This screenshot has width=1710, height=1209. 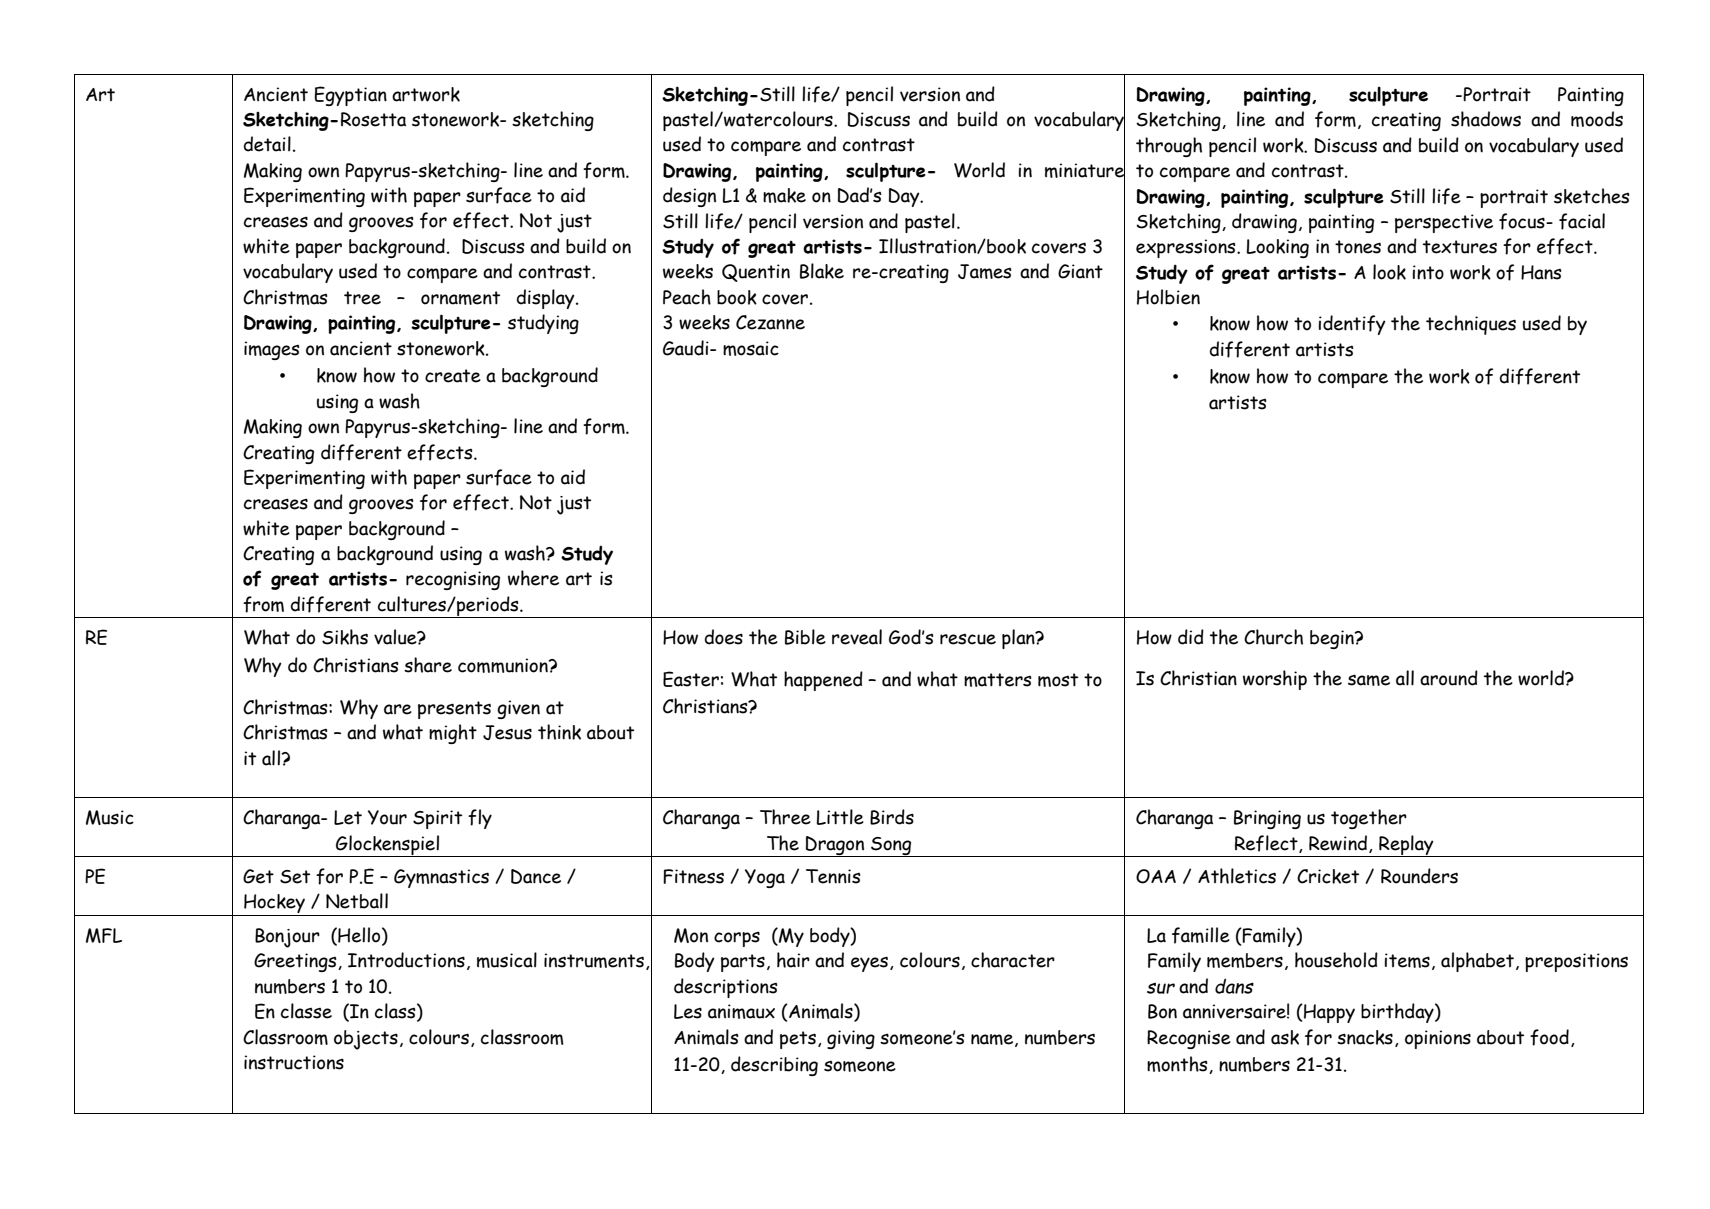 What do you see at coordinates (1085, 170) in the screenshot?
I see `miniature` at bounding box center [1085, 170].
